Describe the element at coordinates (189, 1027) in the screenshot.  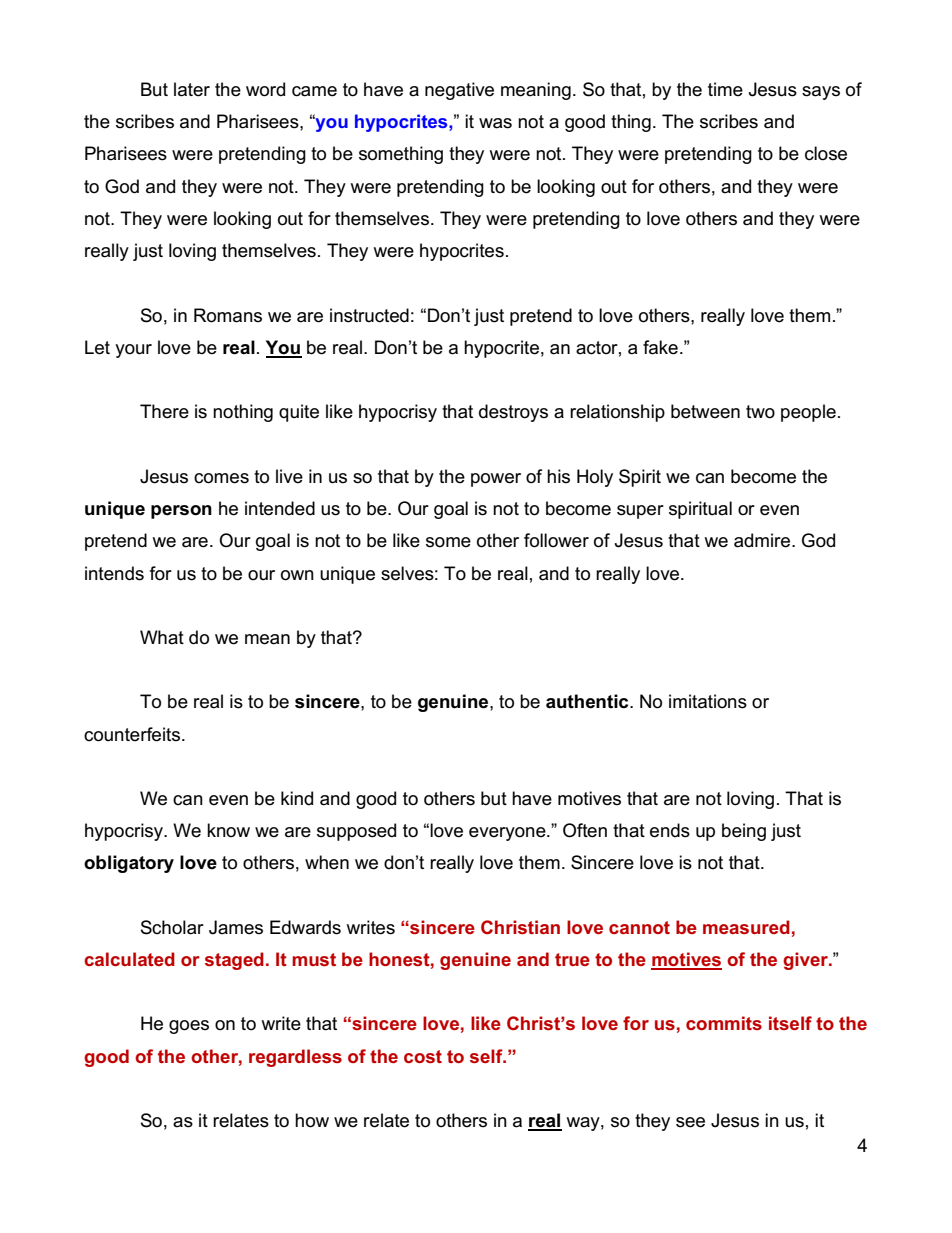
I see `goes` at that location.
